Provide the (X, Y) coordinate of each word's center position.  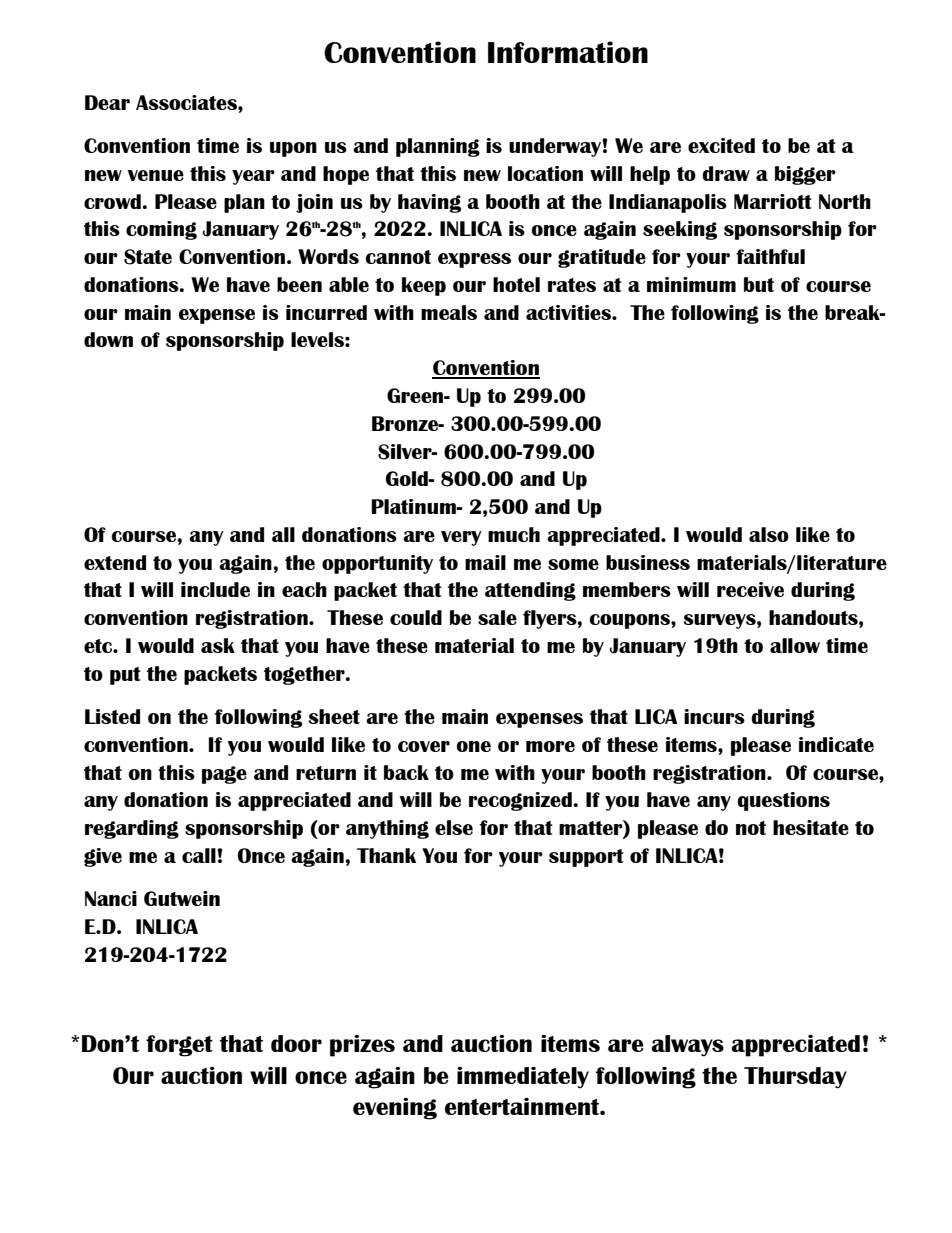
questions (783, 801)
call (200, 855)
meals (449, 312)
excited (721, 145)
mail (485, 562)
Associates (187, 102)
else (454, 827)
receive (750, 589)
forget (179, 1046)
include (215, 589)
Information (568, 52)
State (148, 257)
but (759, 284)
